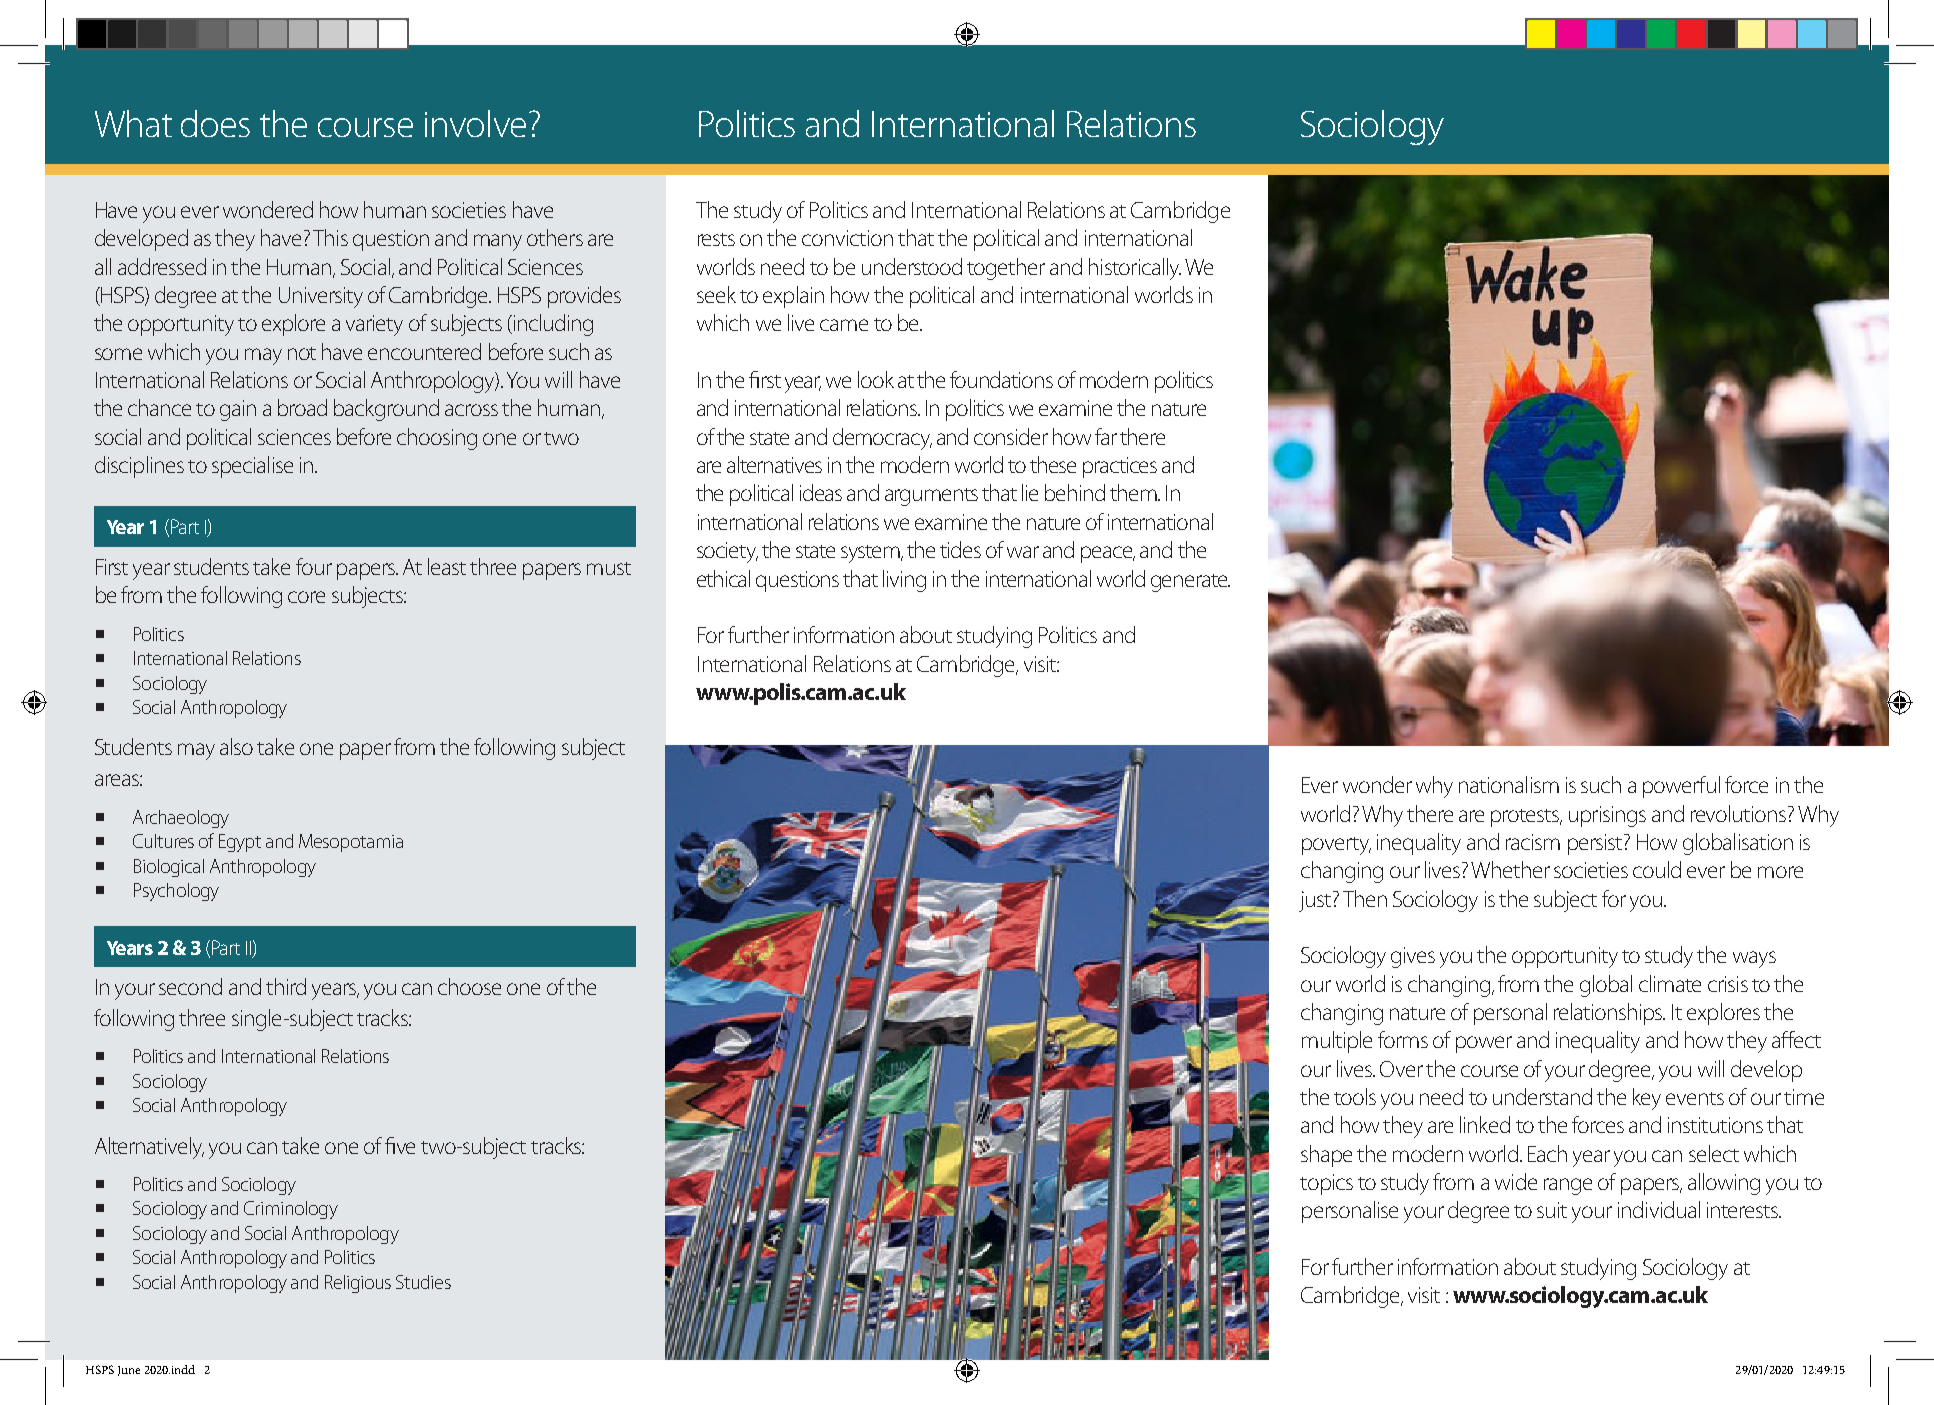  I want to click on topics, so click(1326, 1184).
